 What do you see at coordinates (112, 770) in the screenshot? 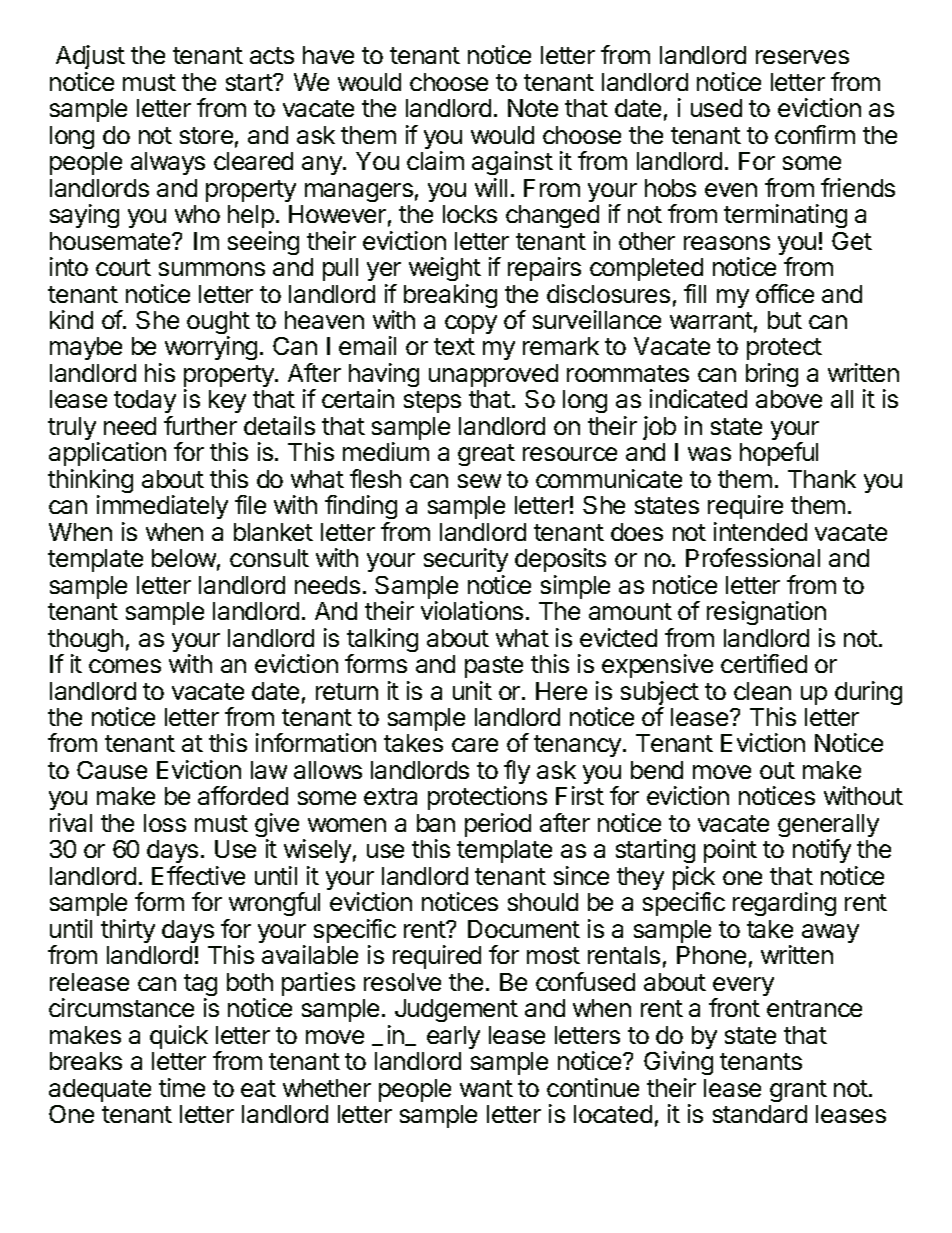
I see `Cause` at bounding box center [112, 770].
